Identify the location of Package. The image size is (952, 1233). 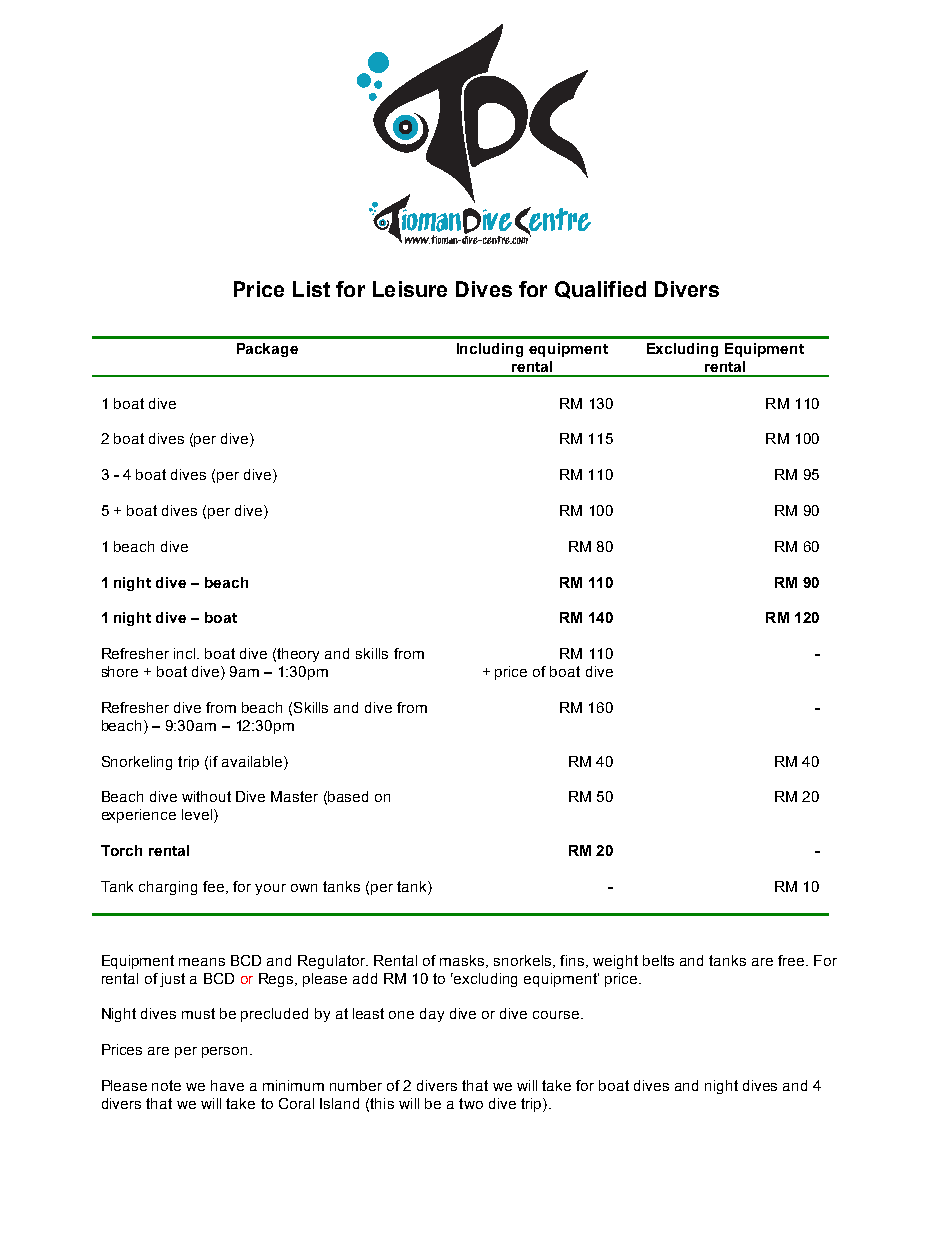
(267, 350).
